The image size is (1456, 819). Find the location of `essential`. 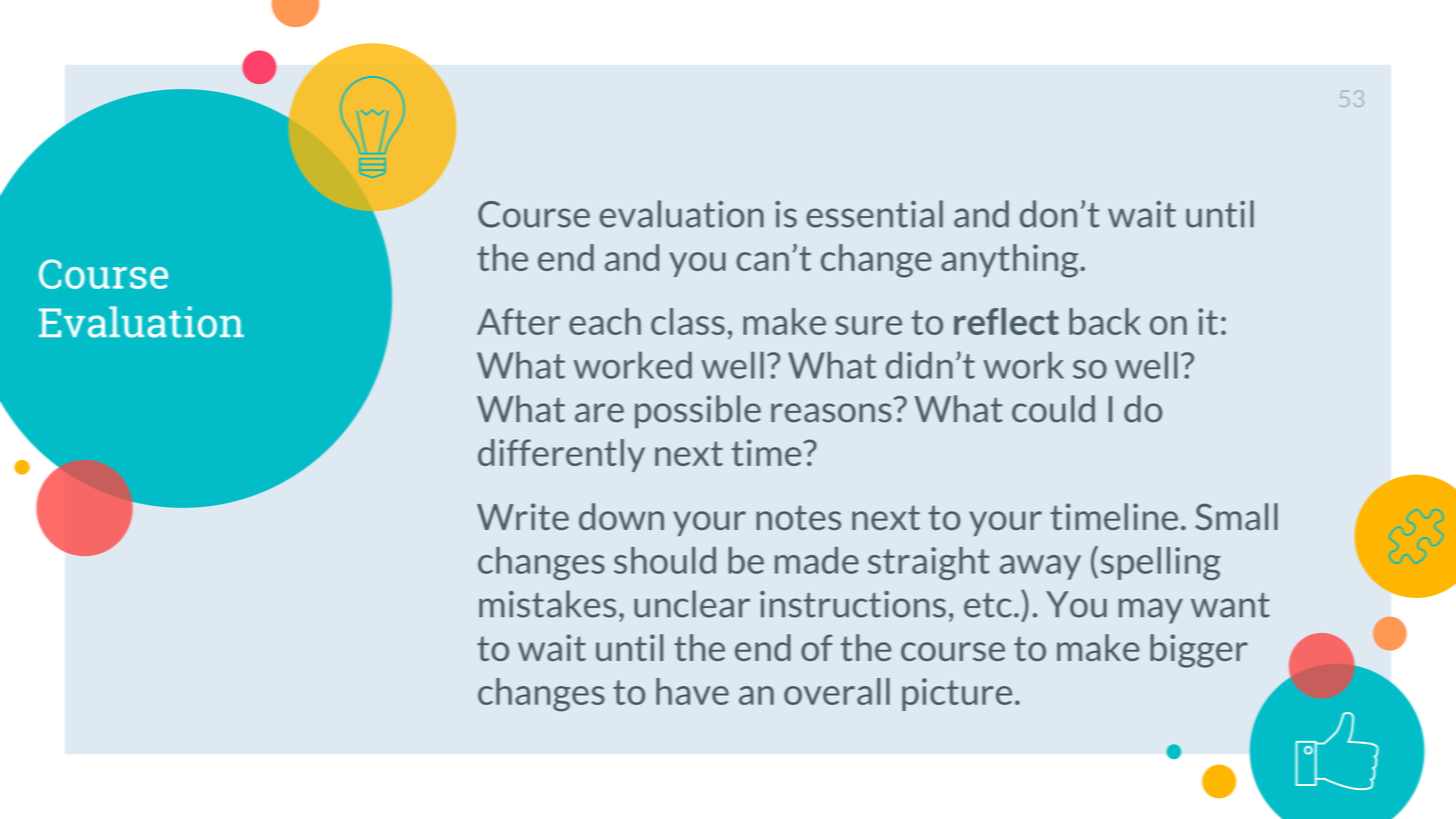

essential is located at coordinates (874, 214).
